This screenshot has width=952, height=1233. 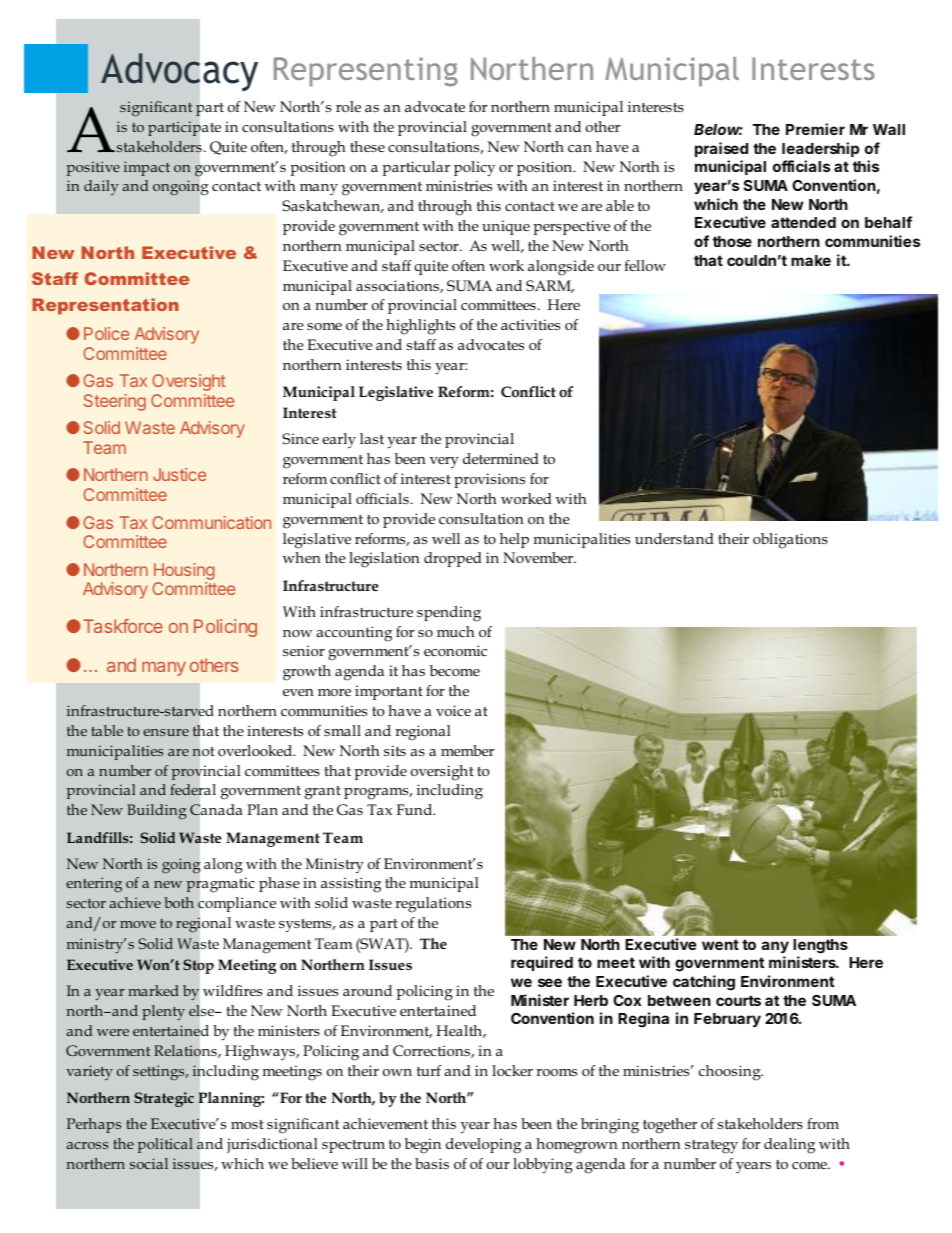 What do you see at coordinates (815, 129) in the screenshot?
I see `Premier` at bounding box center [815, 129].
